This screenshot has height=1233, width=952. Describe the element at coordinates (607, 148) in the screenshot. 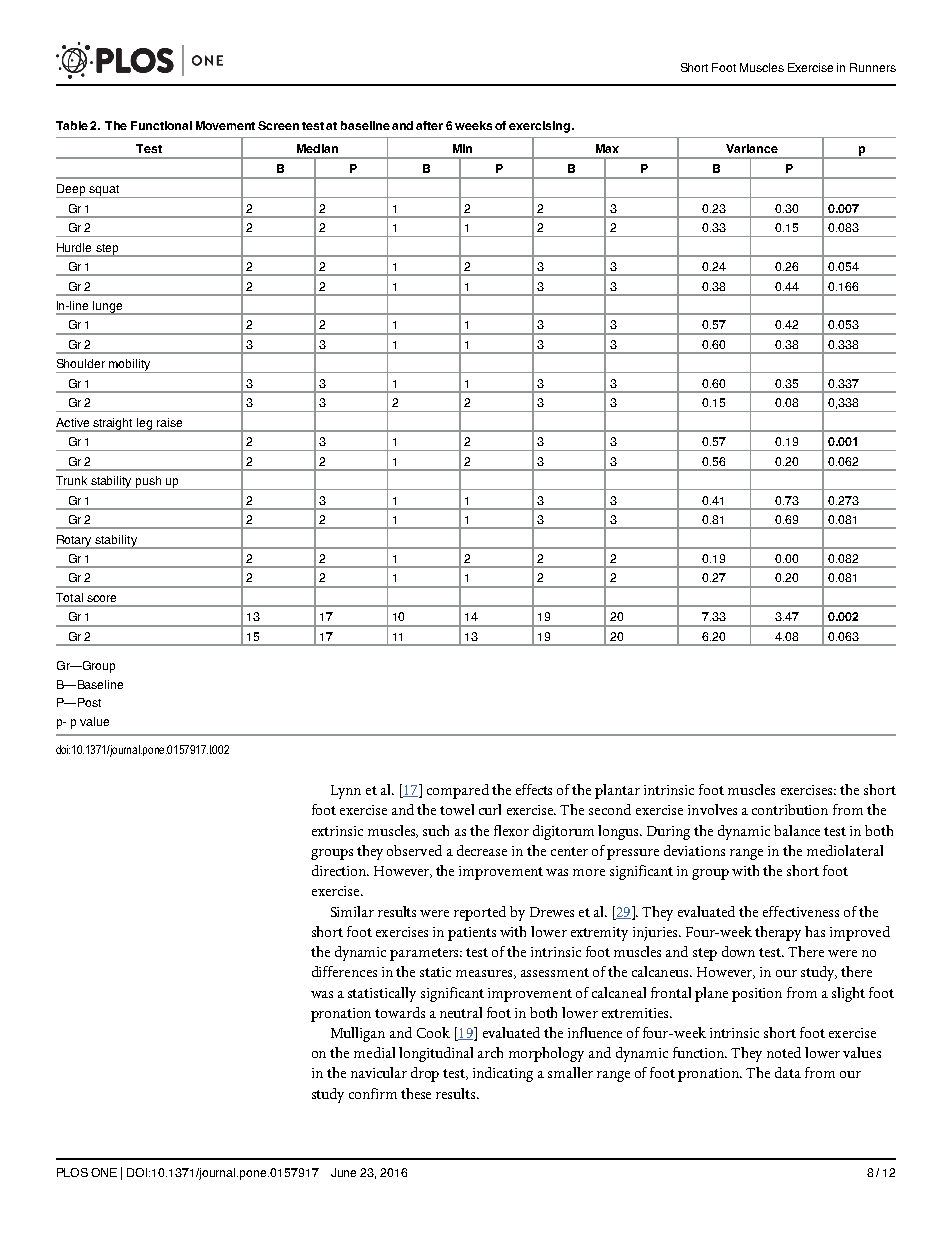

I see `Max` at that location.
